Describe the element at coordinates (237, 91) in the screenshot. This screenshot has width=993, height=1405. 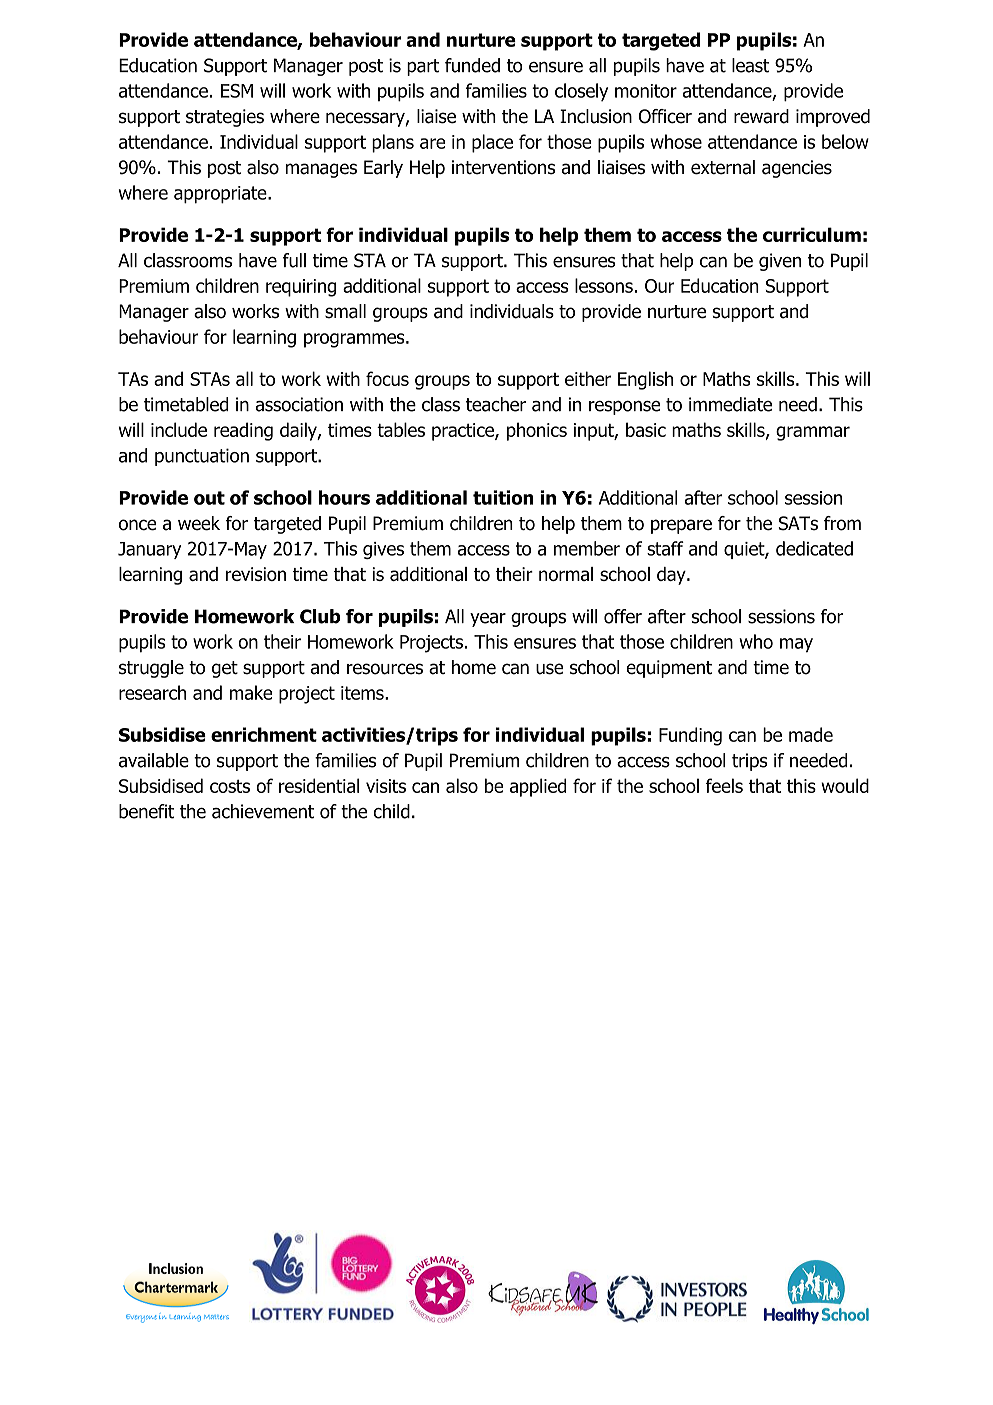
I see `ESM` at that location.
